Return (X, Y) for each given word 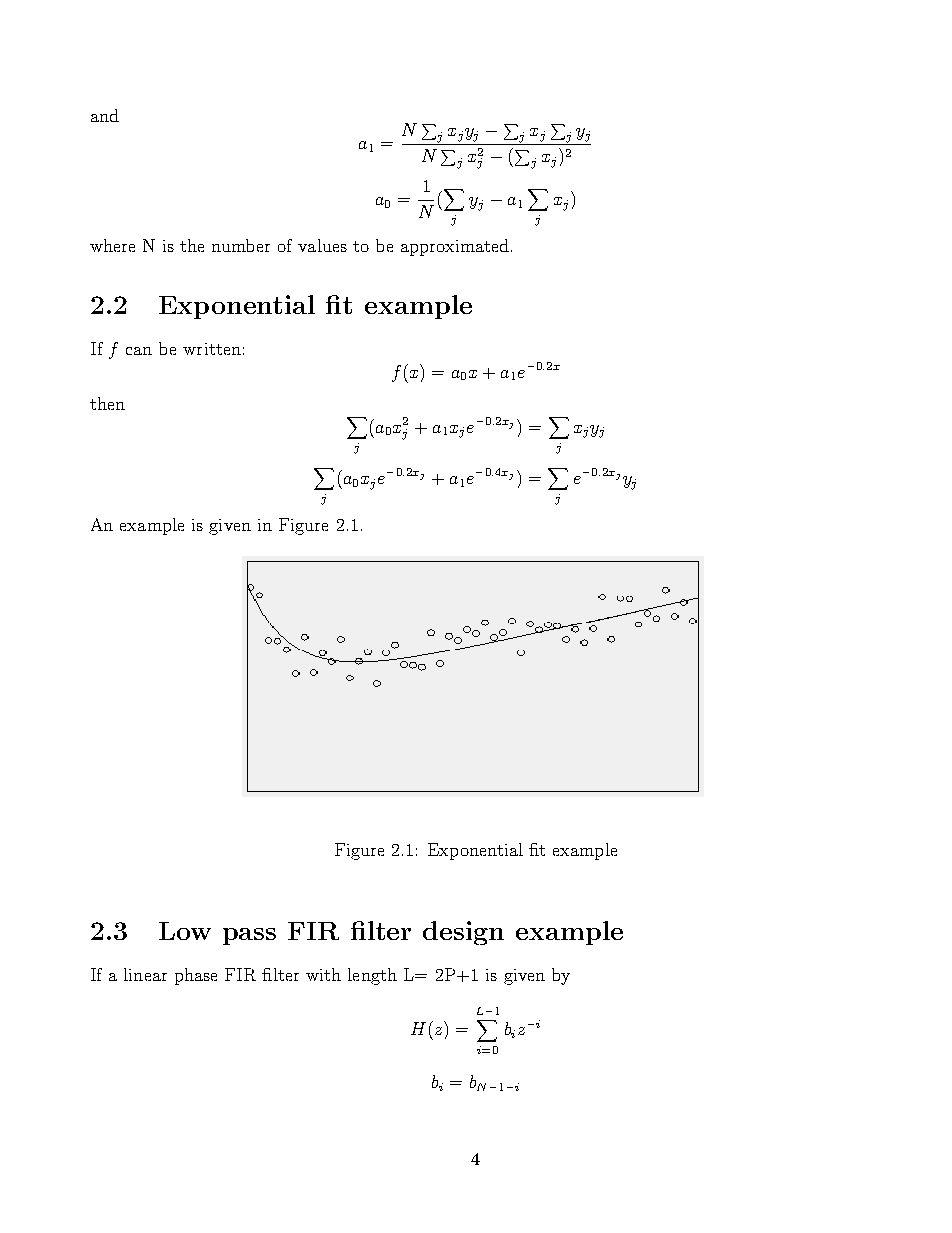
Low (185, 931)
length (372, 976)
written (212, 349)
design (463, 933)
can (139, 351)
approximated (455, 247)
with (323, 974)
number (241, 245)
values (322, 245)
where (112, 245)
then (107, 403)
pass (249, 936)
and (105, 115)
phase (196, 976)
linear (145, 974)
